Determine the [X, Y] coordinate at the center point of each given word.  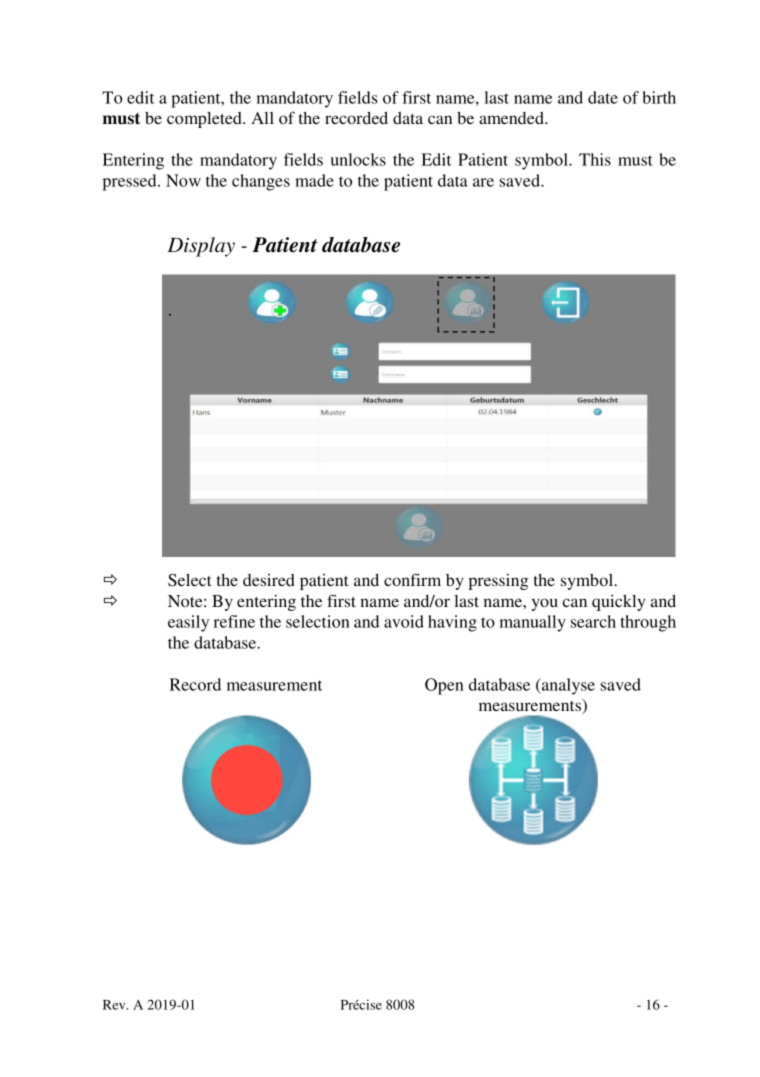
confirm [412, 579]
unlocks [358, 159]
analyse [567, 686]
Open [444, 686]
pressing [498, 581]
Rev [115, 1005]
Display [201, 247]
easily [188, 623]
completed [205, 120]
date [603, 97]
